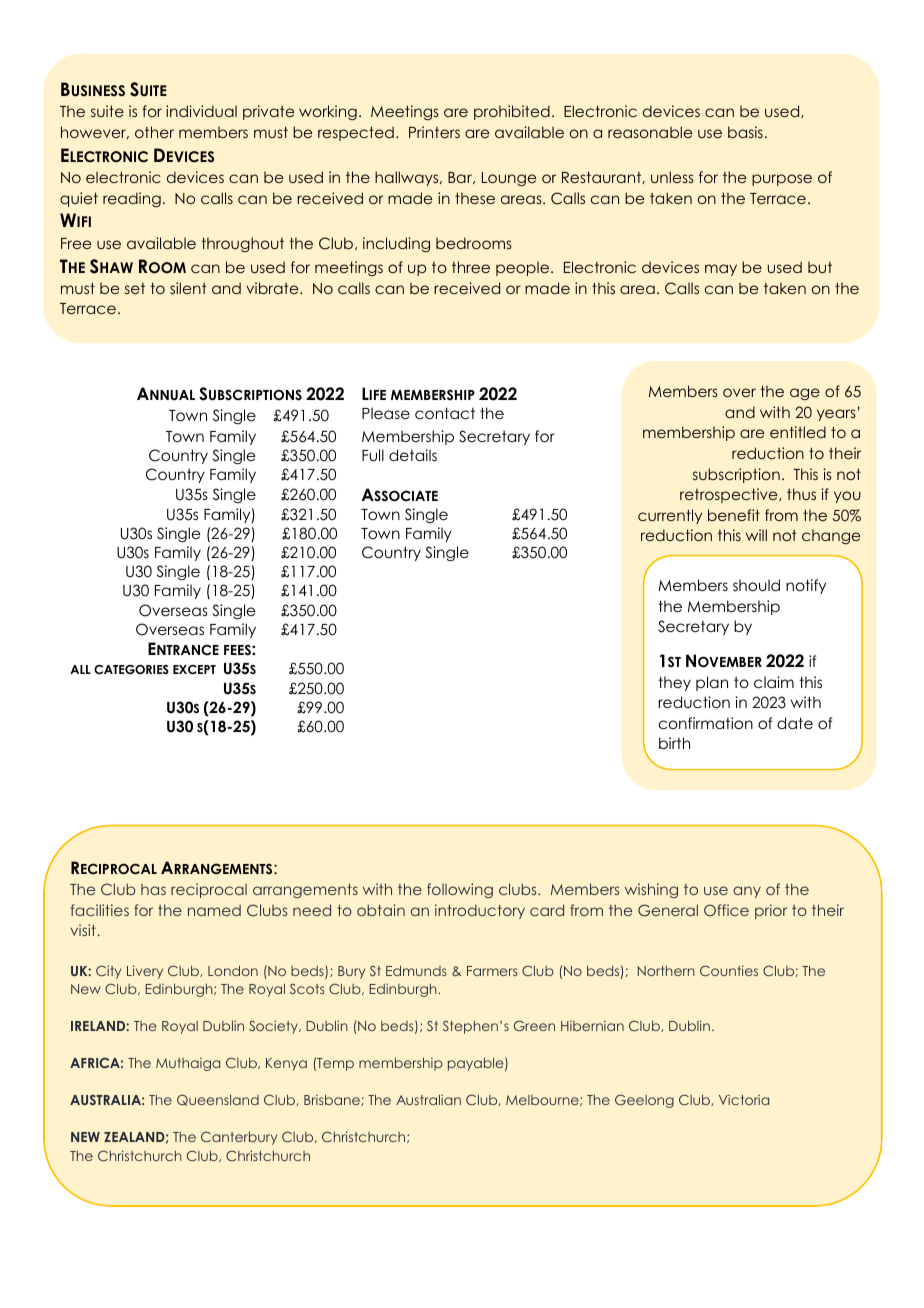 This screenshot has height=1308, width=924. What do you see at coordinates (445, 413) in the screenshot?
I see `contact` at bounding box center [445, 413].
